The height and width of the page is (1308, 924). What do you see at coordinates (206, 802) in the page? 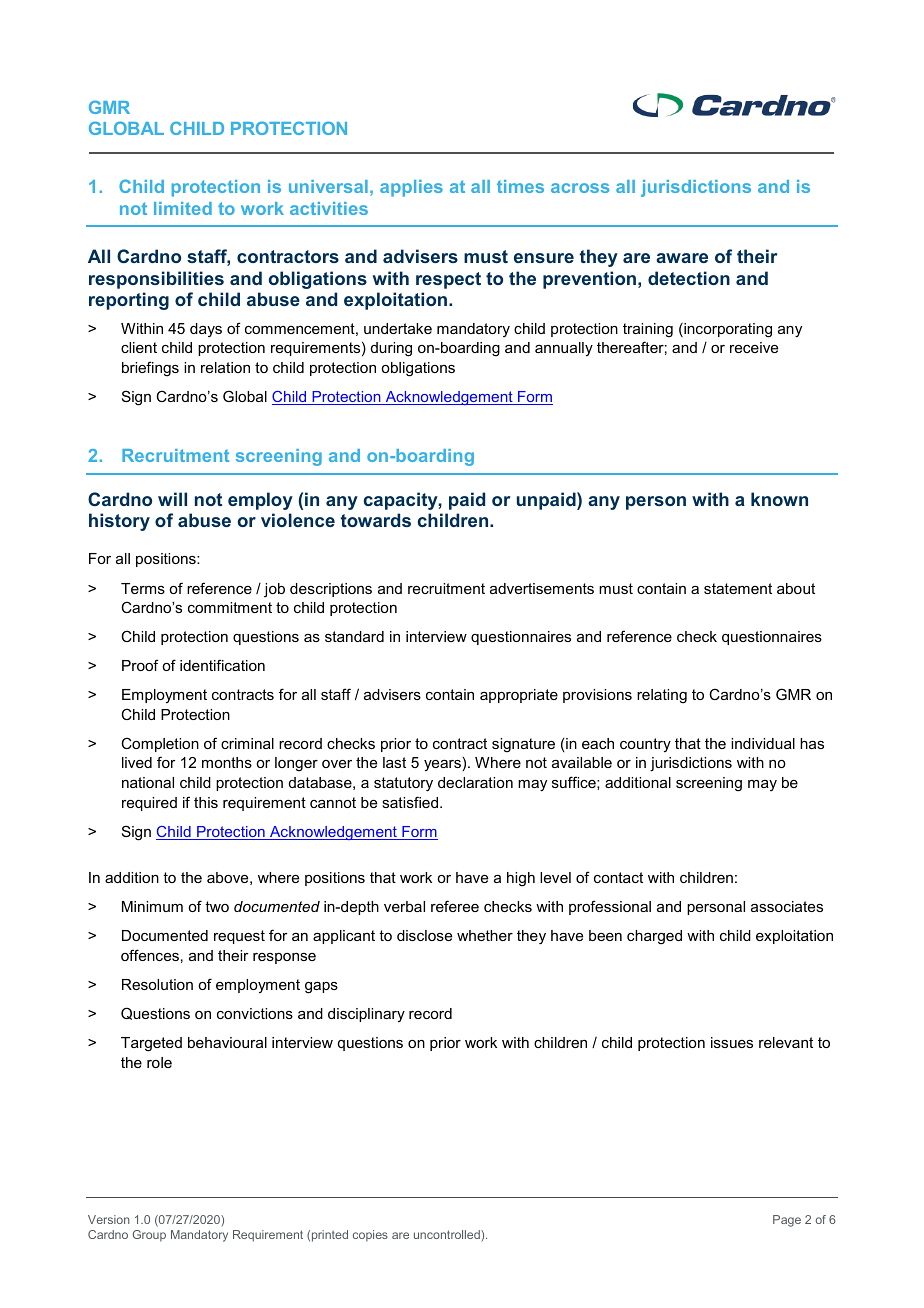
I see `this` at bounding box center [206, 802].
